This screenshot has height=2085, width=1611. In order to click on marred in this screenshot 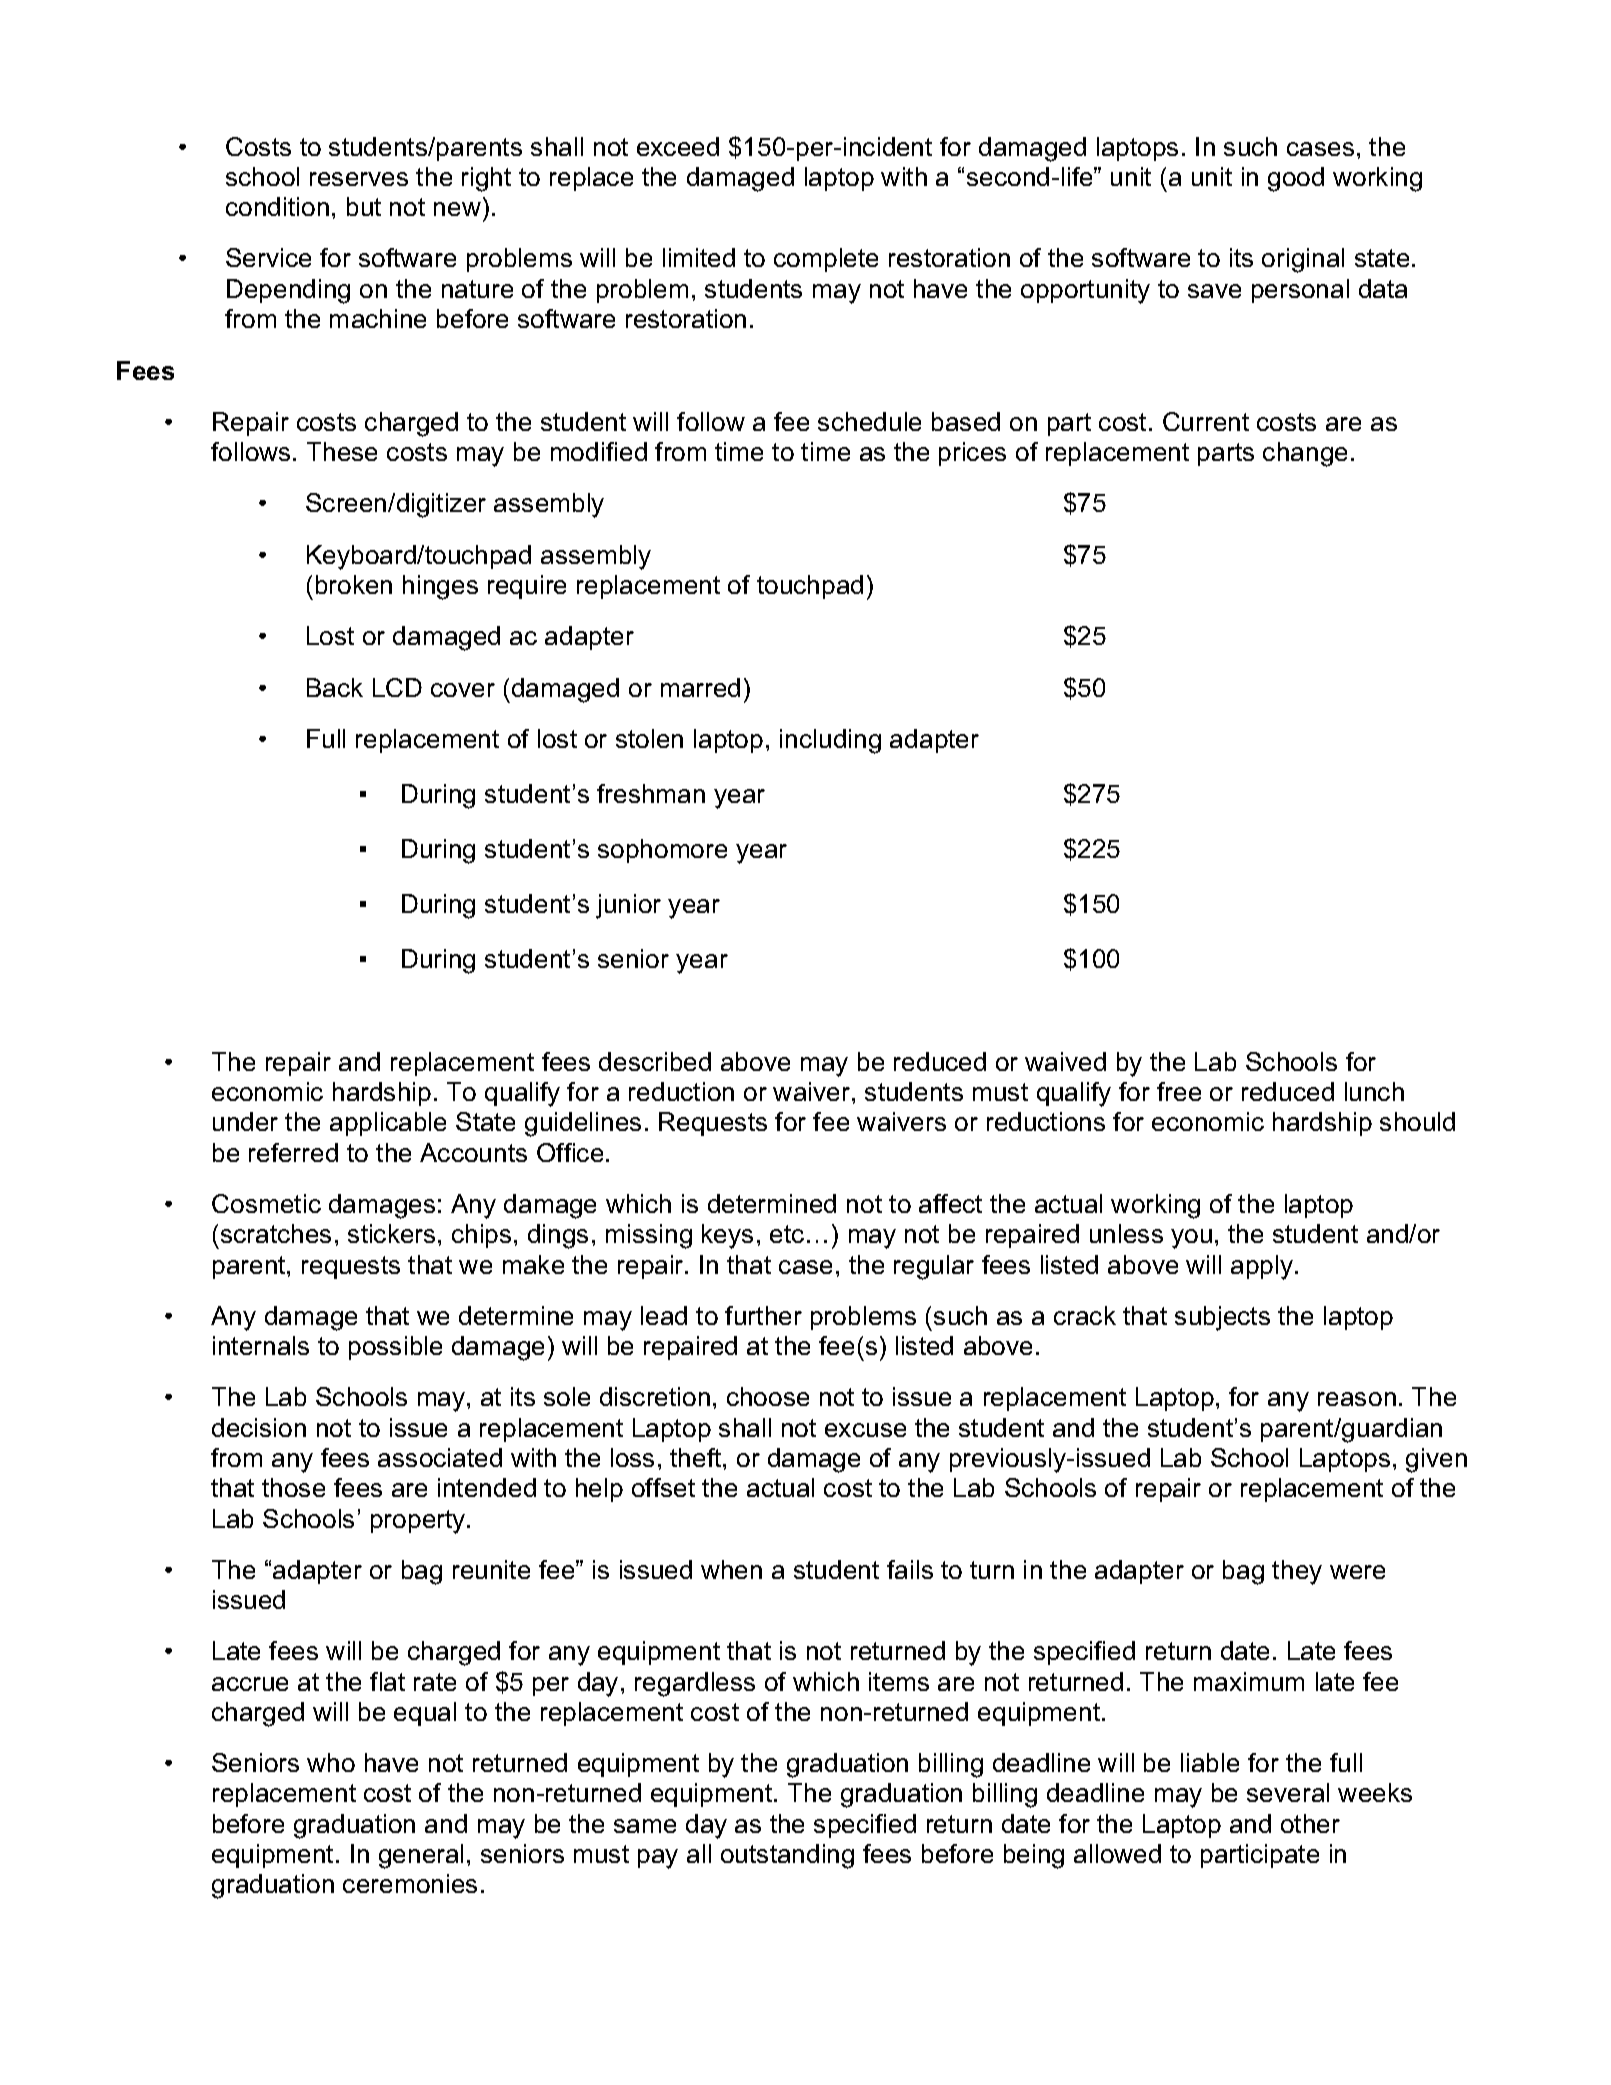, I will do `click(700, 687)`.
